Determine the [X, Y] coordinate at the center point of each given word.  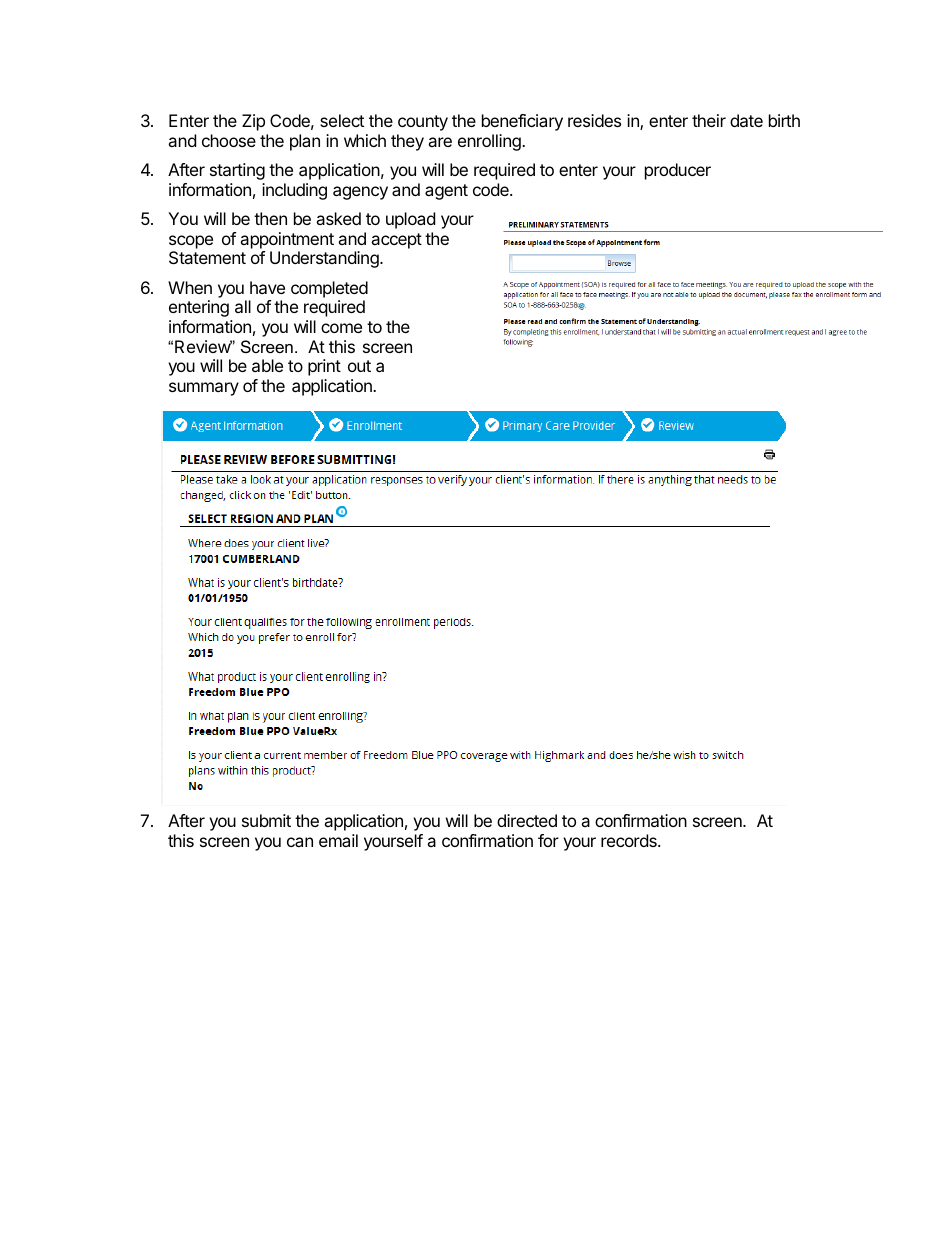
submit [266, 820]
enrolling [490, 142]
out [359, 366]
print [324, 367]
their [709, 120]
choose [229, 140]
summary [204, 389]
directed [527, 820]
